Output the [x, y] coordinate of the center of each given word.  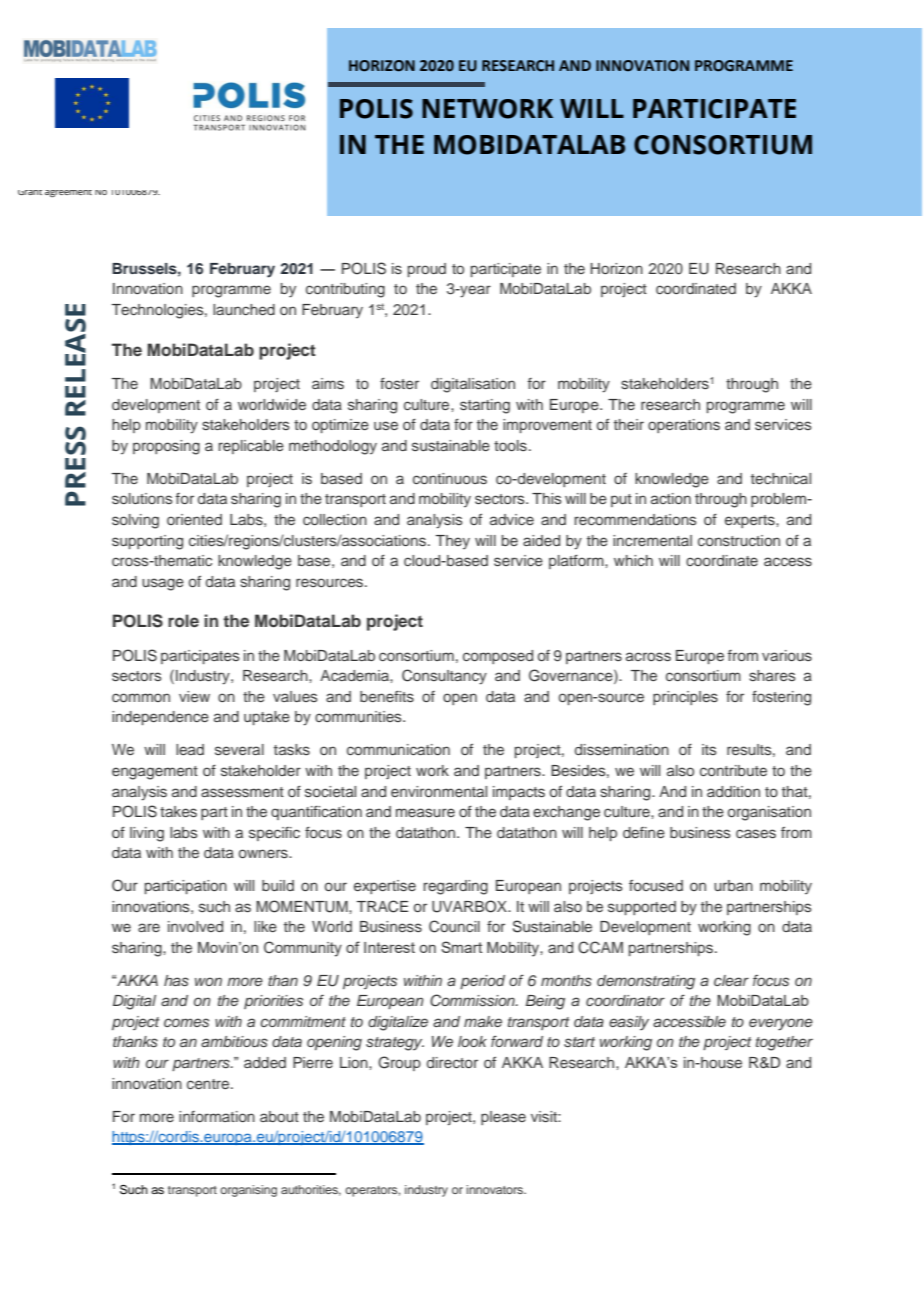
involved [195, 926]
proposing [166, 447]
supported [642, 908]
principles [685, 698]
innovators [496, 1189]
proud [427, 270]
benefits [387, 696]
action [671, 498]
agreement [68, 193]
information [217, 1116]
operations [684, 426]
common [141, 697]
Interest [389, 947]
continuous [450, 479]
